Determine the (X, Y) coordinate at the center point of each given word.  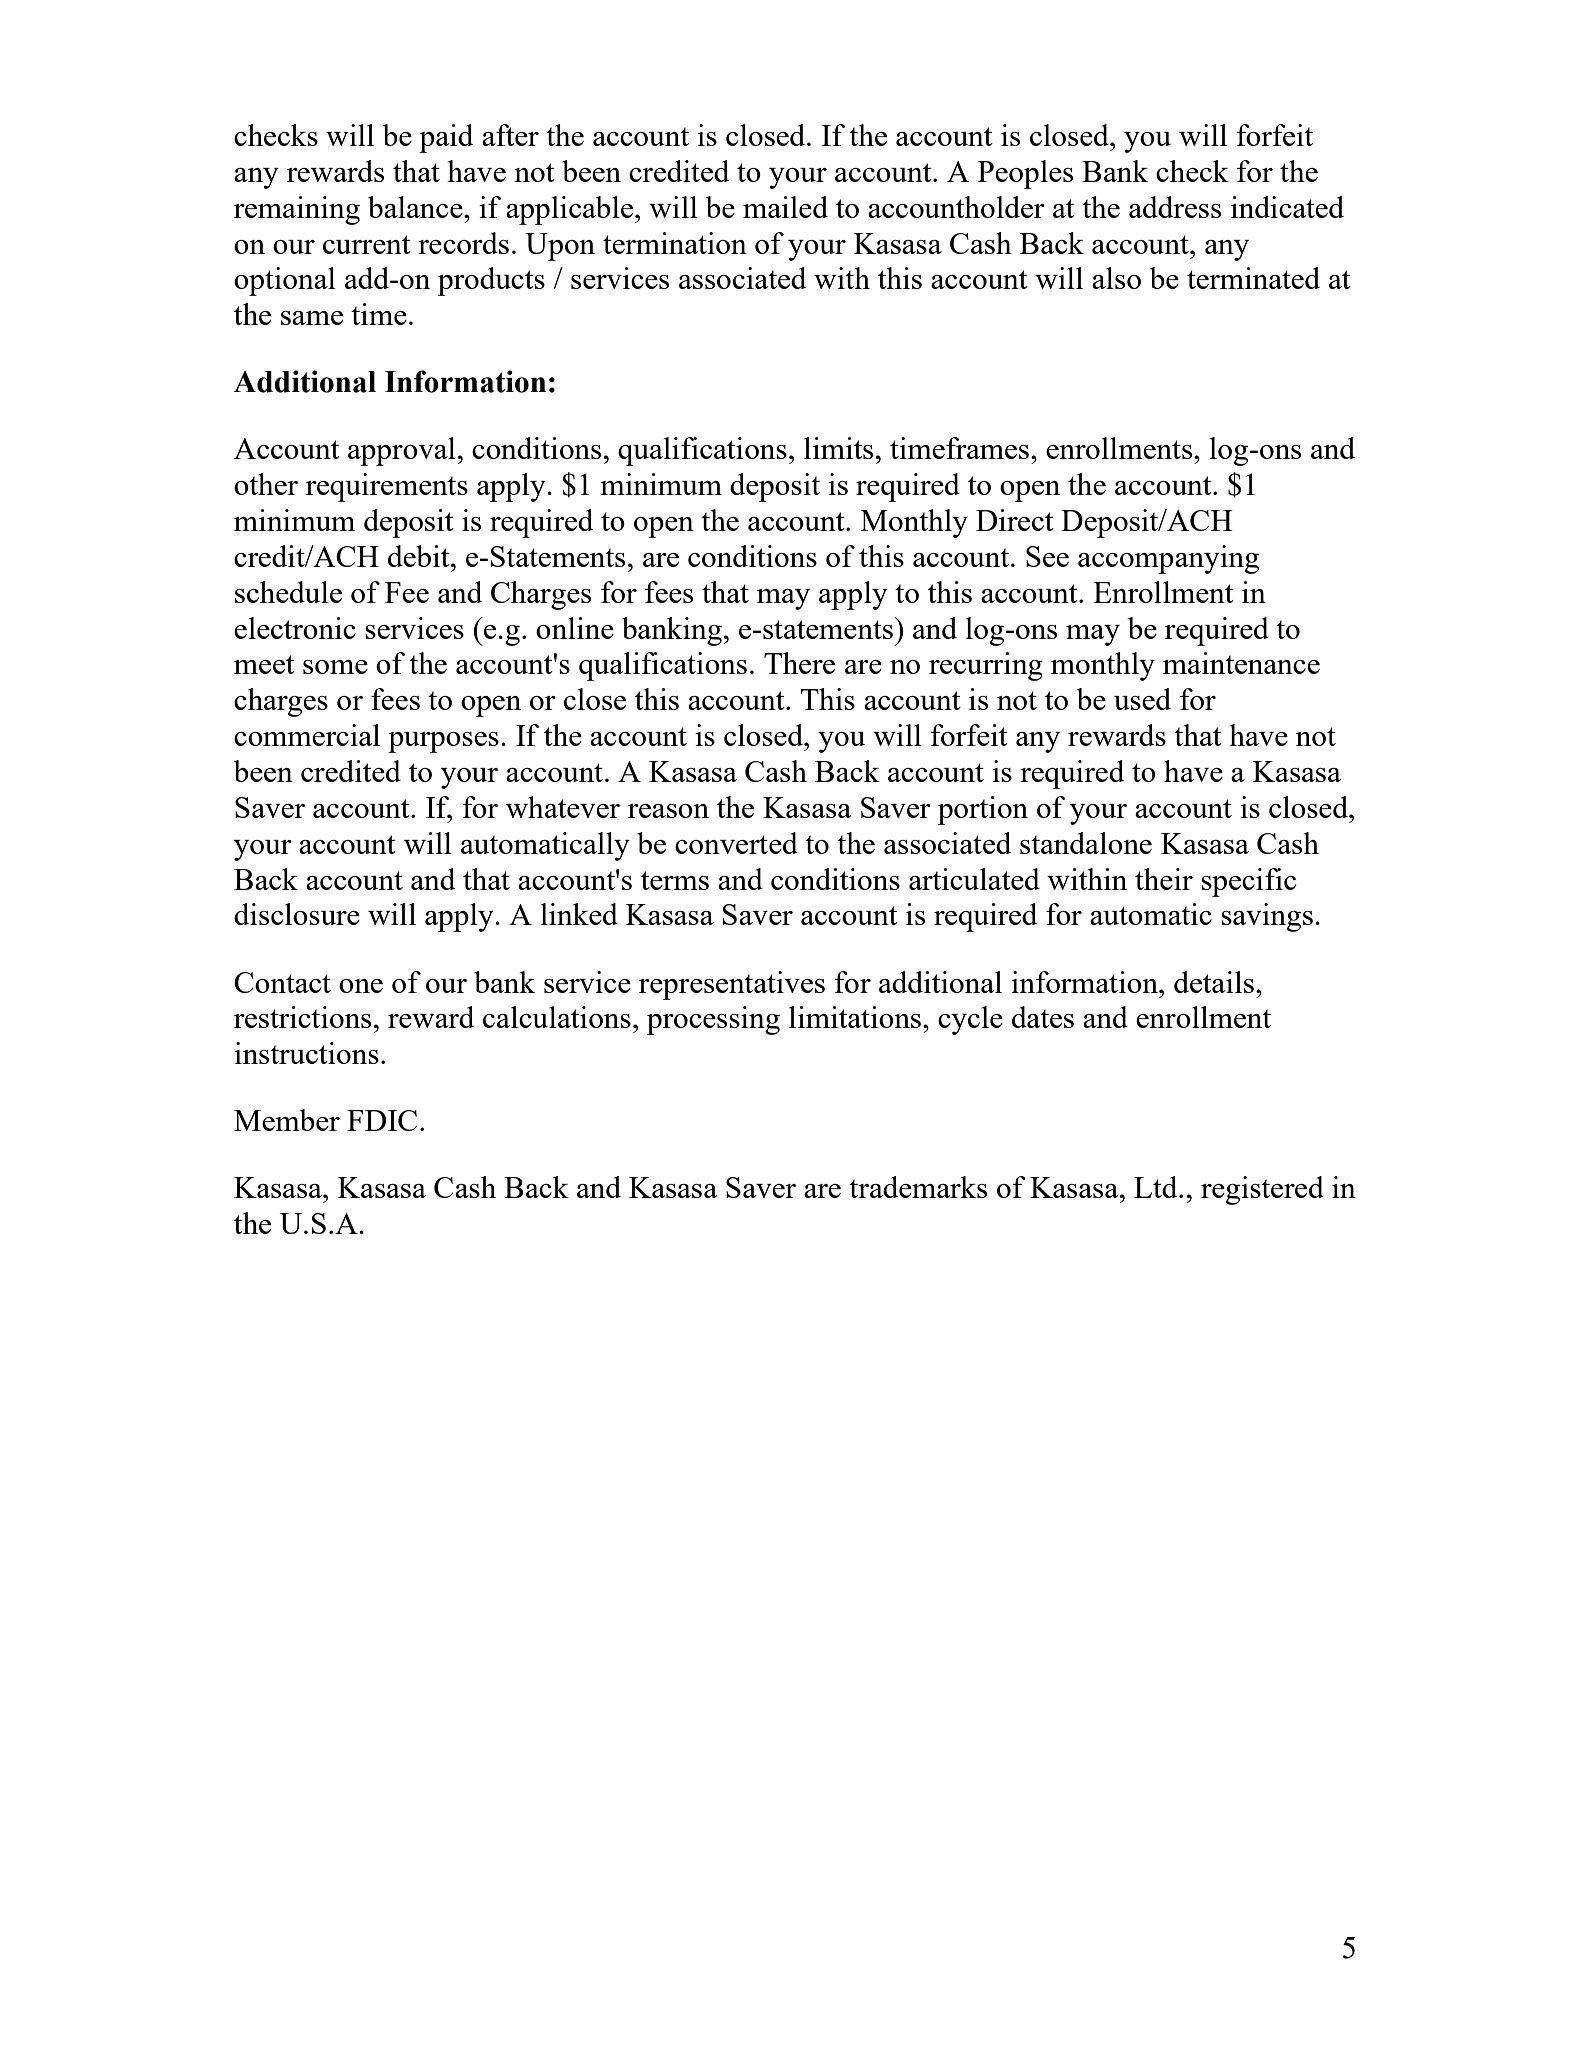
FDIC (382, 1120)
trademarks (918, 1187)
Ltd (1157, 1187)
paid (446, 138)
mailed (785, 207)
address (1175, 207)
